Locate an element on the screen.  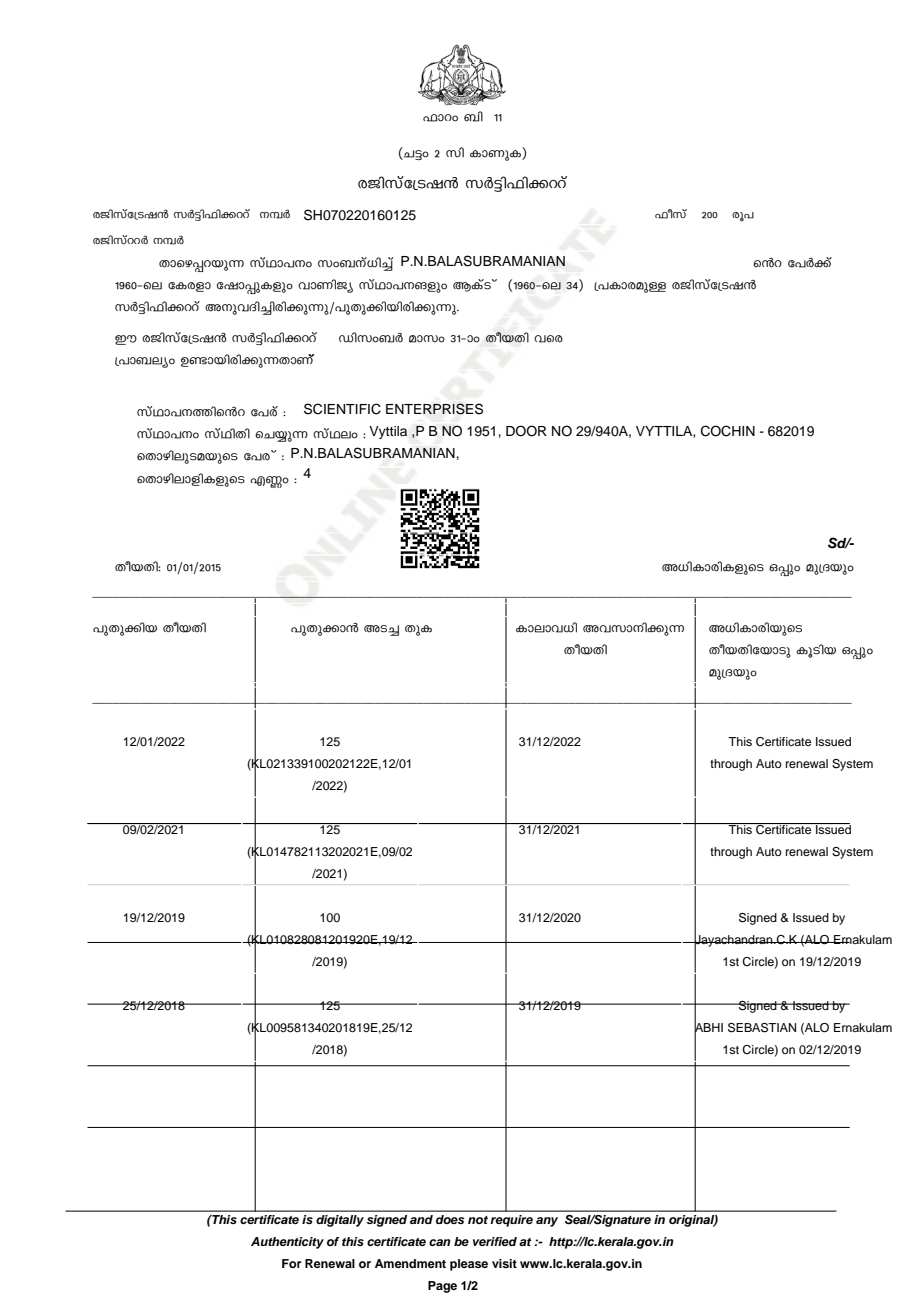
COCHIN is located at coordinates (728, 431).
